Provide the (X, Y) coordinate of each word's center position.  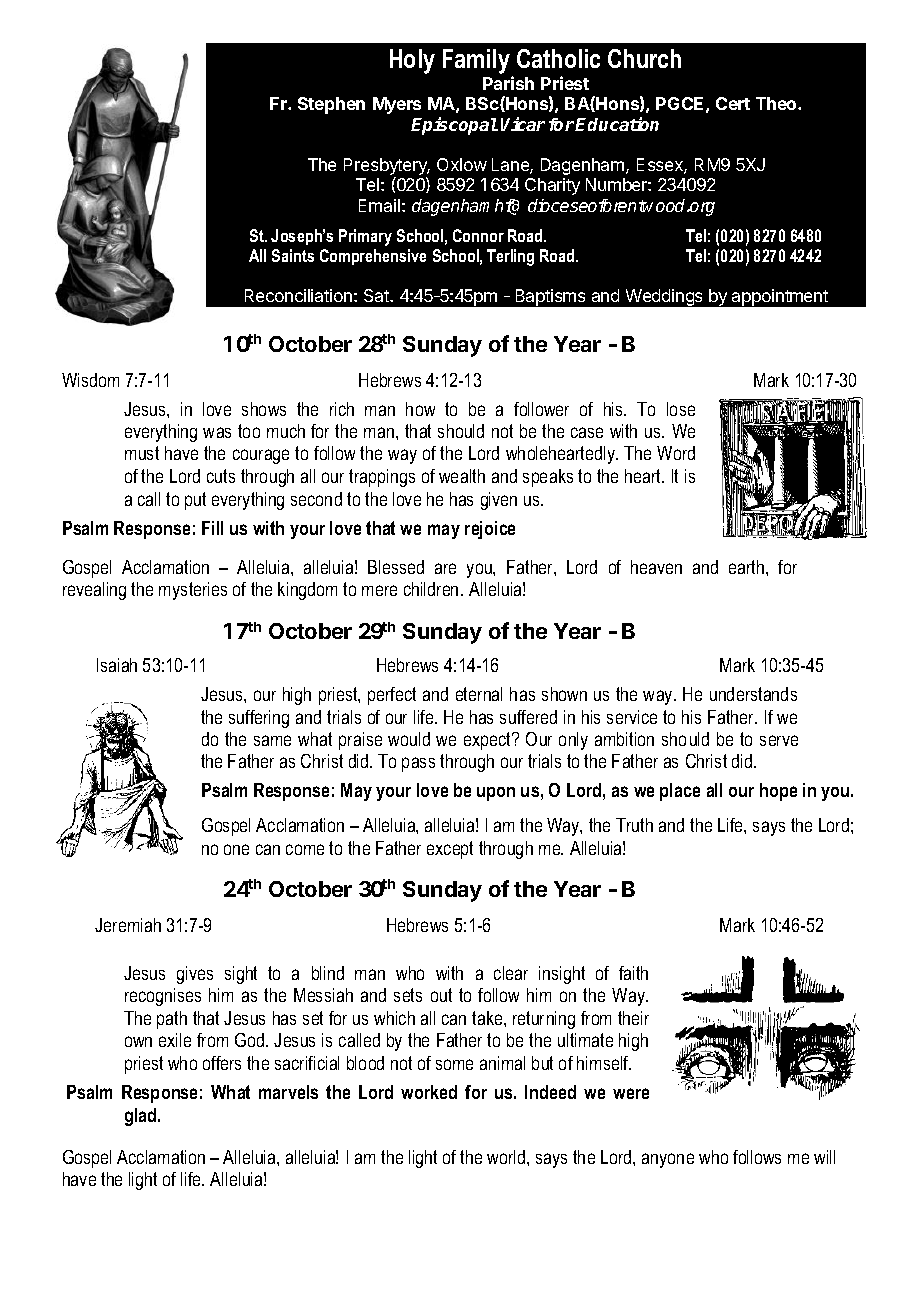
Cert (733, 103)
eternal (479, 694)
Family (476, 61)
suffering (259, 719)
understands (753, 694)
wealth (462, 476)
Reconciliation (298, 295)
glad (142, 1117)
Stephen (331, 105)
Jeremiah (128, 925)
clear (511, 973)
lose (681, 409)
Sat (378, 295)
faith (633, 973)
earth (748, 567)
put (195, 501)
